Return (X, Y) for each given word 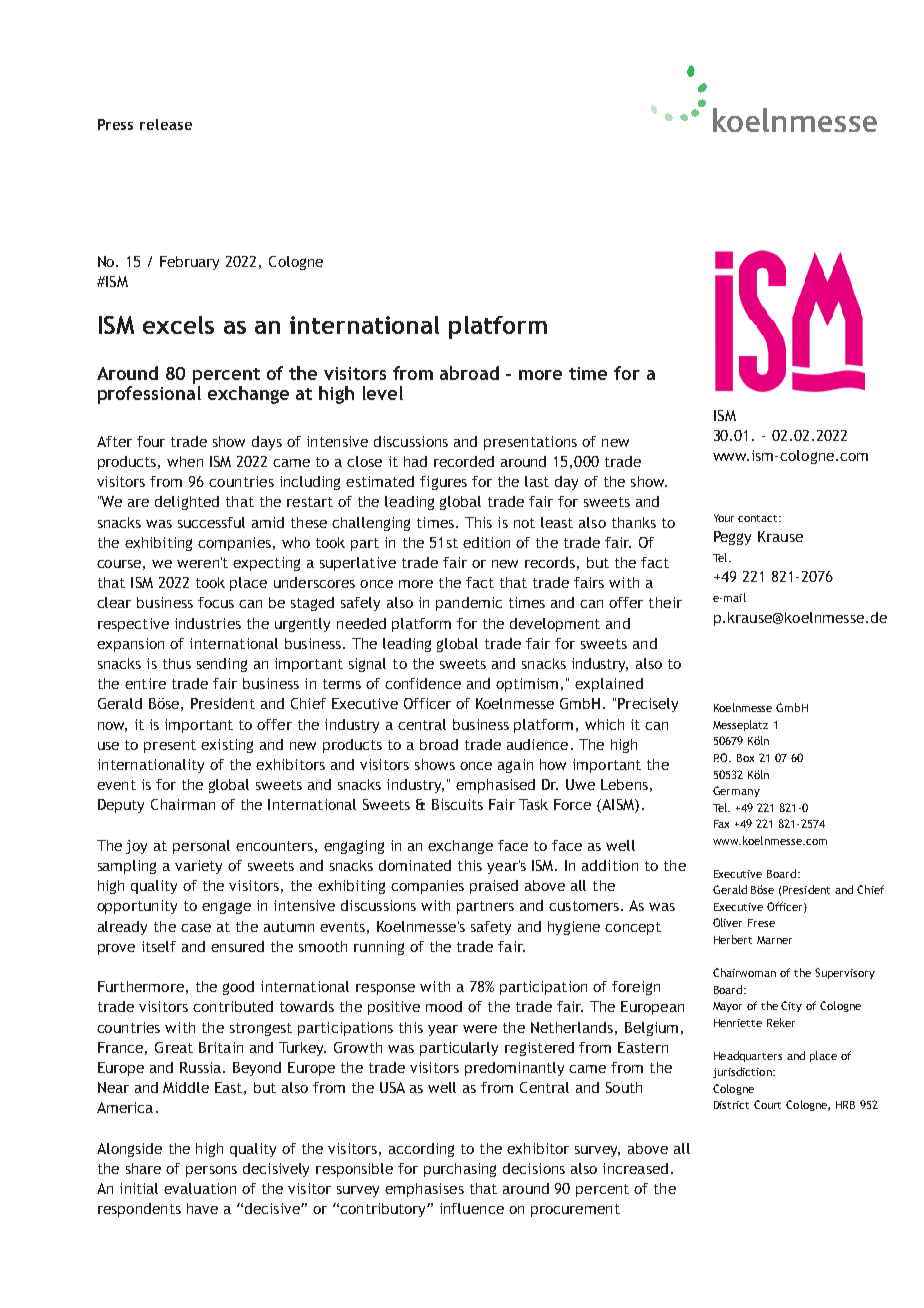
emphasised (495, 786)
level (383, 393)
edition (486, 542)
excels (178, 325)
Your (724, 518)
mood (444, 1006)
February (189, 263)
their (665, 602)
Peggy (732, 538)
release (166, 124)
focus (216, 602)
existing (227, 746)
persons (211, 1171)
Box (745, 758)
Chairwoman (744, 972)
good (238, 988)
